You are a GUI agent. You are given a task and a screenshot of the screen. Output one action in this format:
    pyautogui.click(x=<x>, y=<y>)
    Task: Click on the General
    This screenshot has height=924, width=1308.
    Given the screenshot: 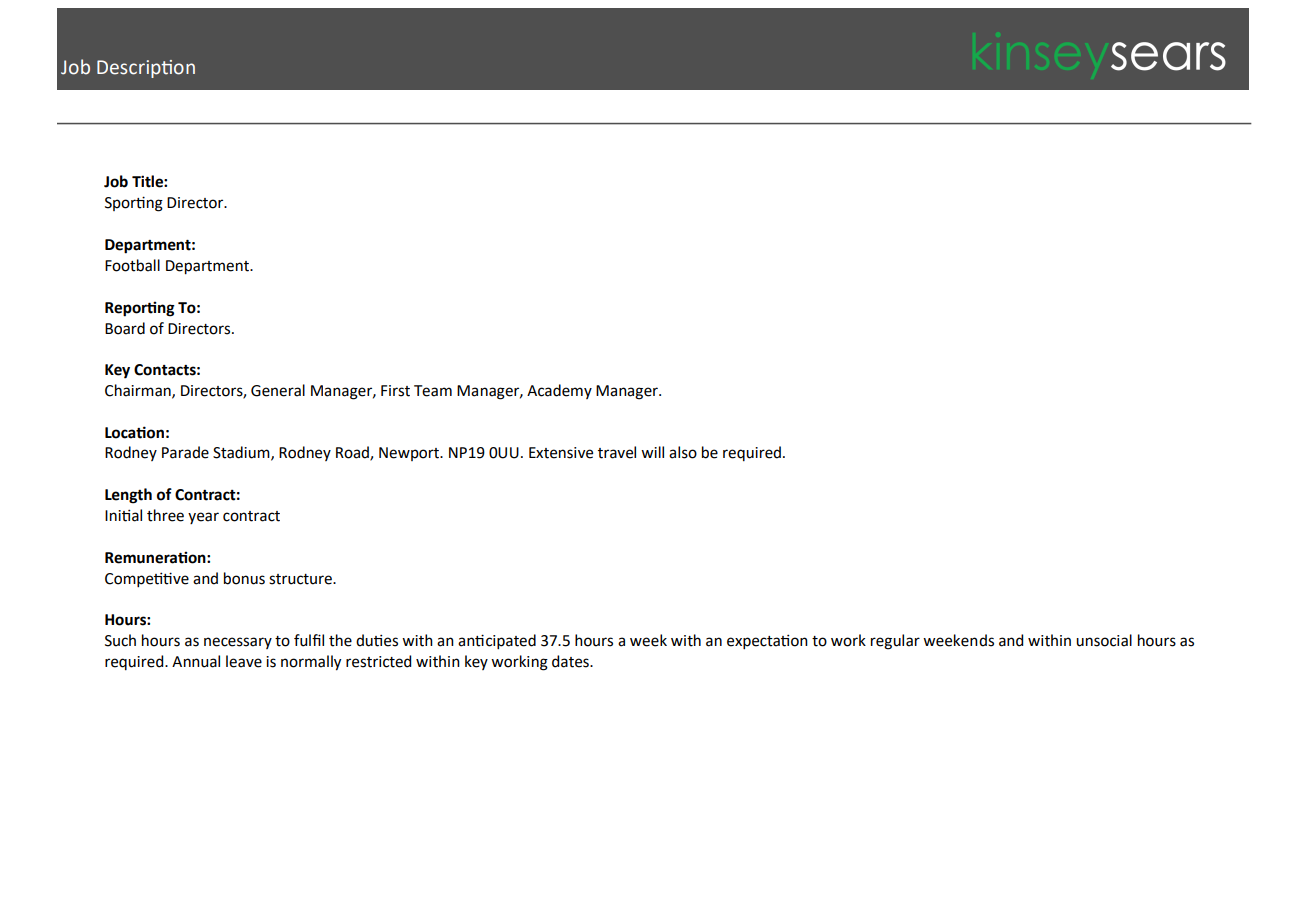 What is the action you would take?
    pyautogui.click(x=278, y=390)
